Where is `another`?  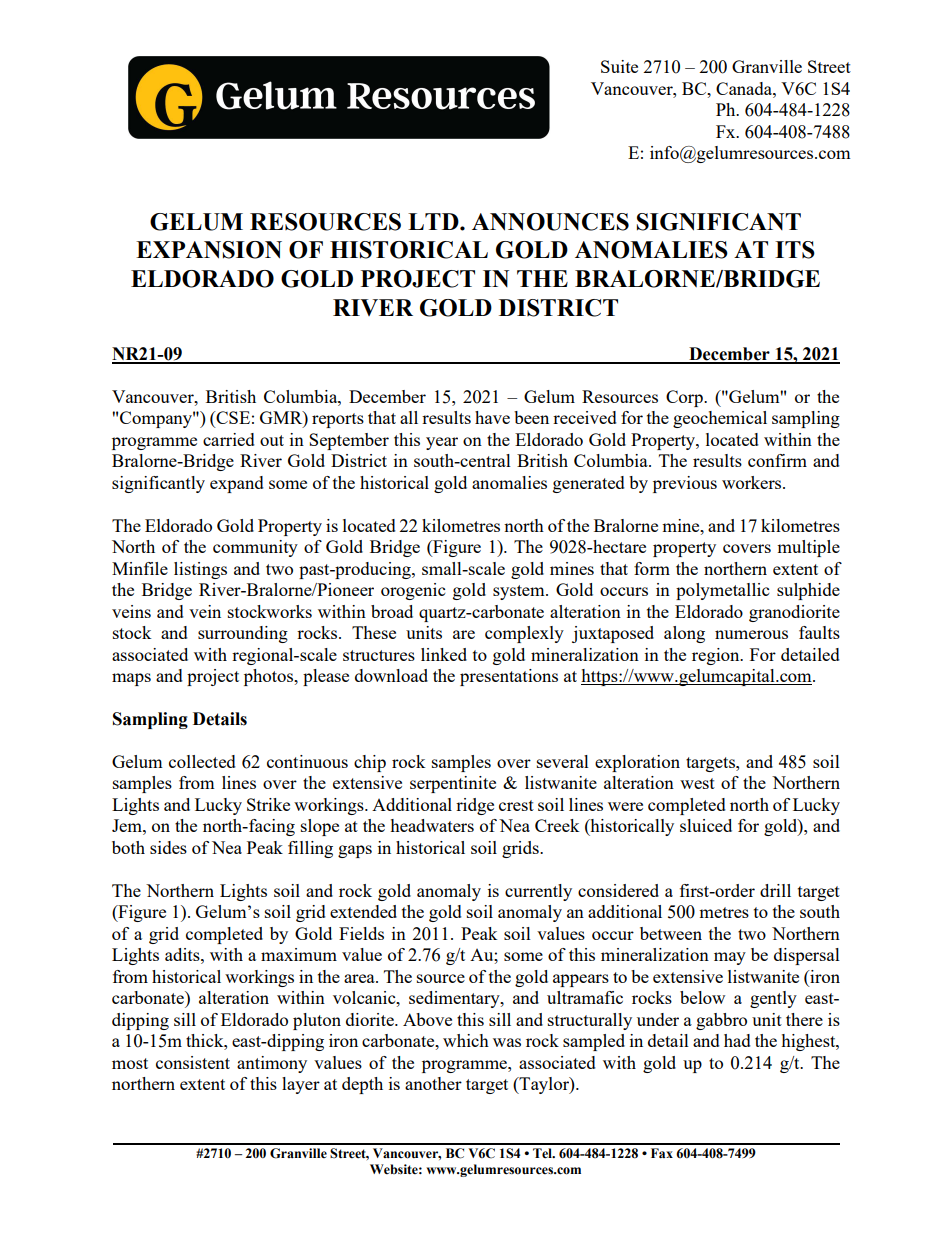 another is located at coordinates (433, 1083).
